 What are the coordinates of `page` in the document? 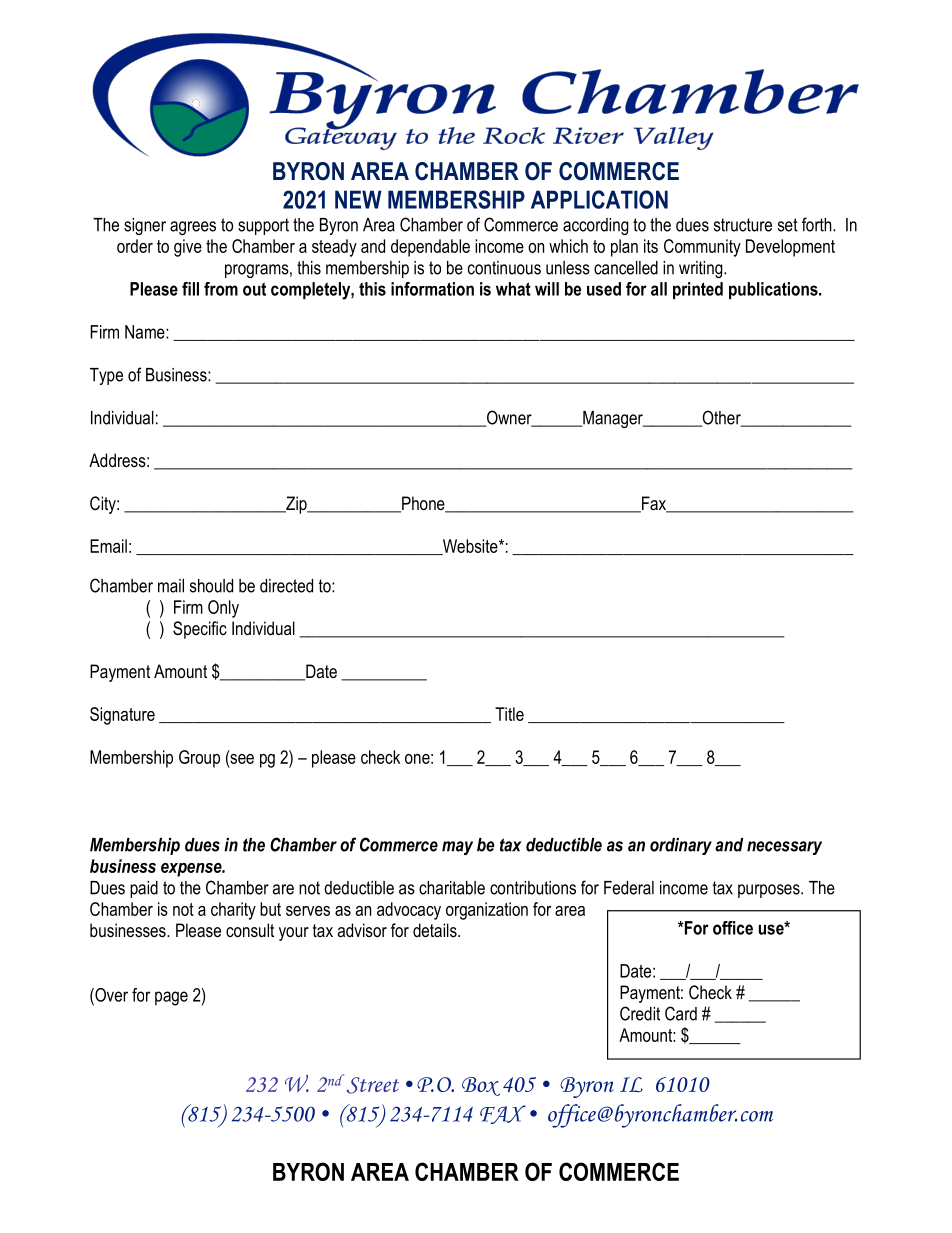 It's located at (171, 998).
